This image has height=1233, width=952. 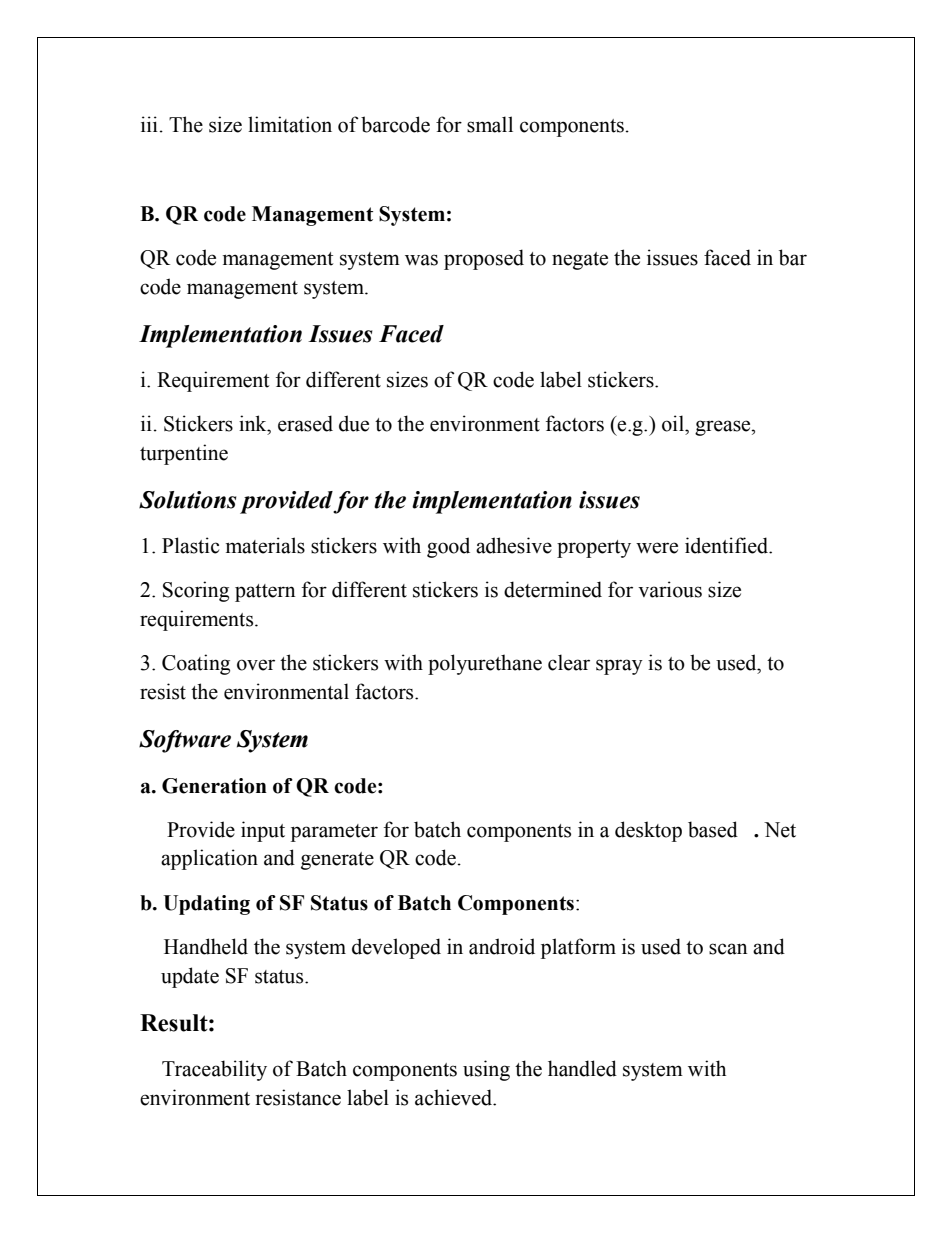 I want to click on various, so click(x=670, y=589).
